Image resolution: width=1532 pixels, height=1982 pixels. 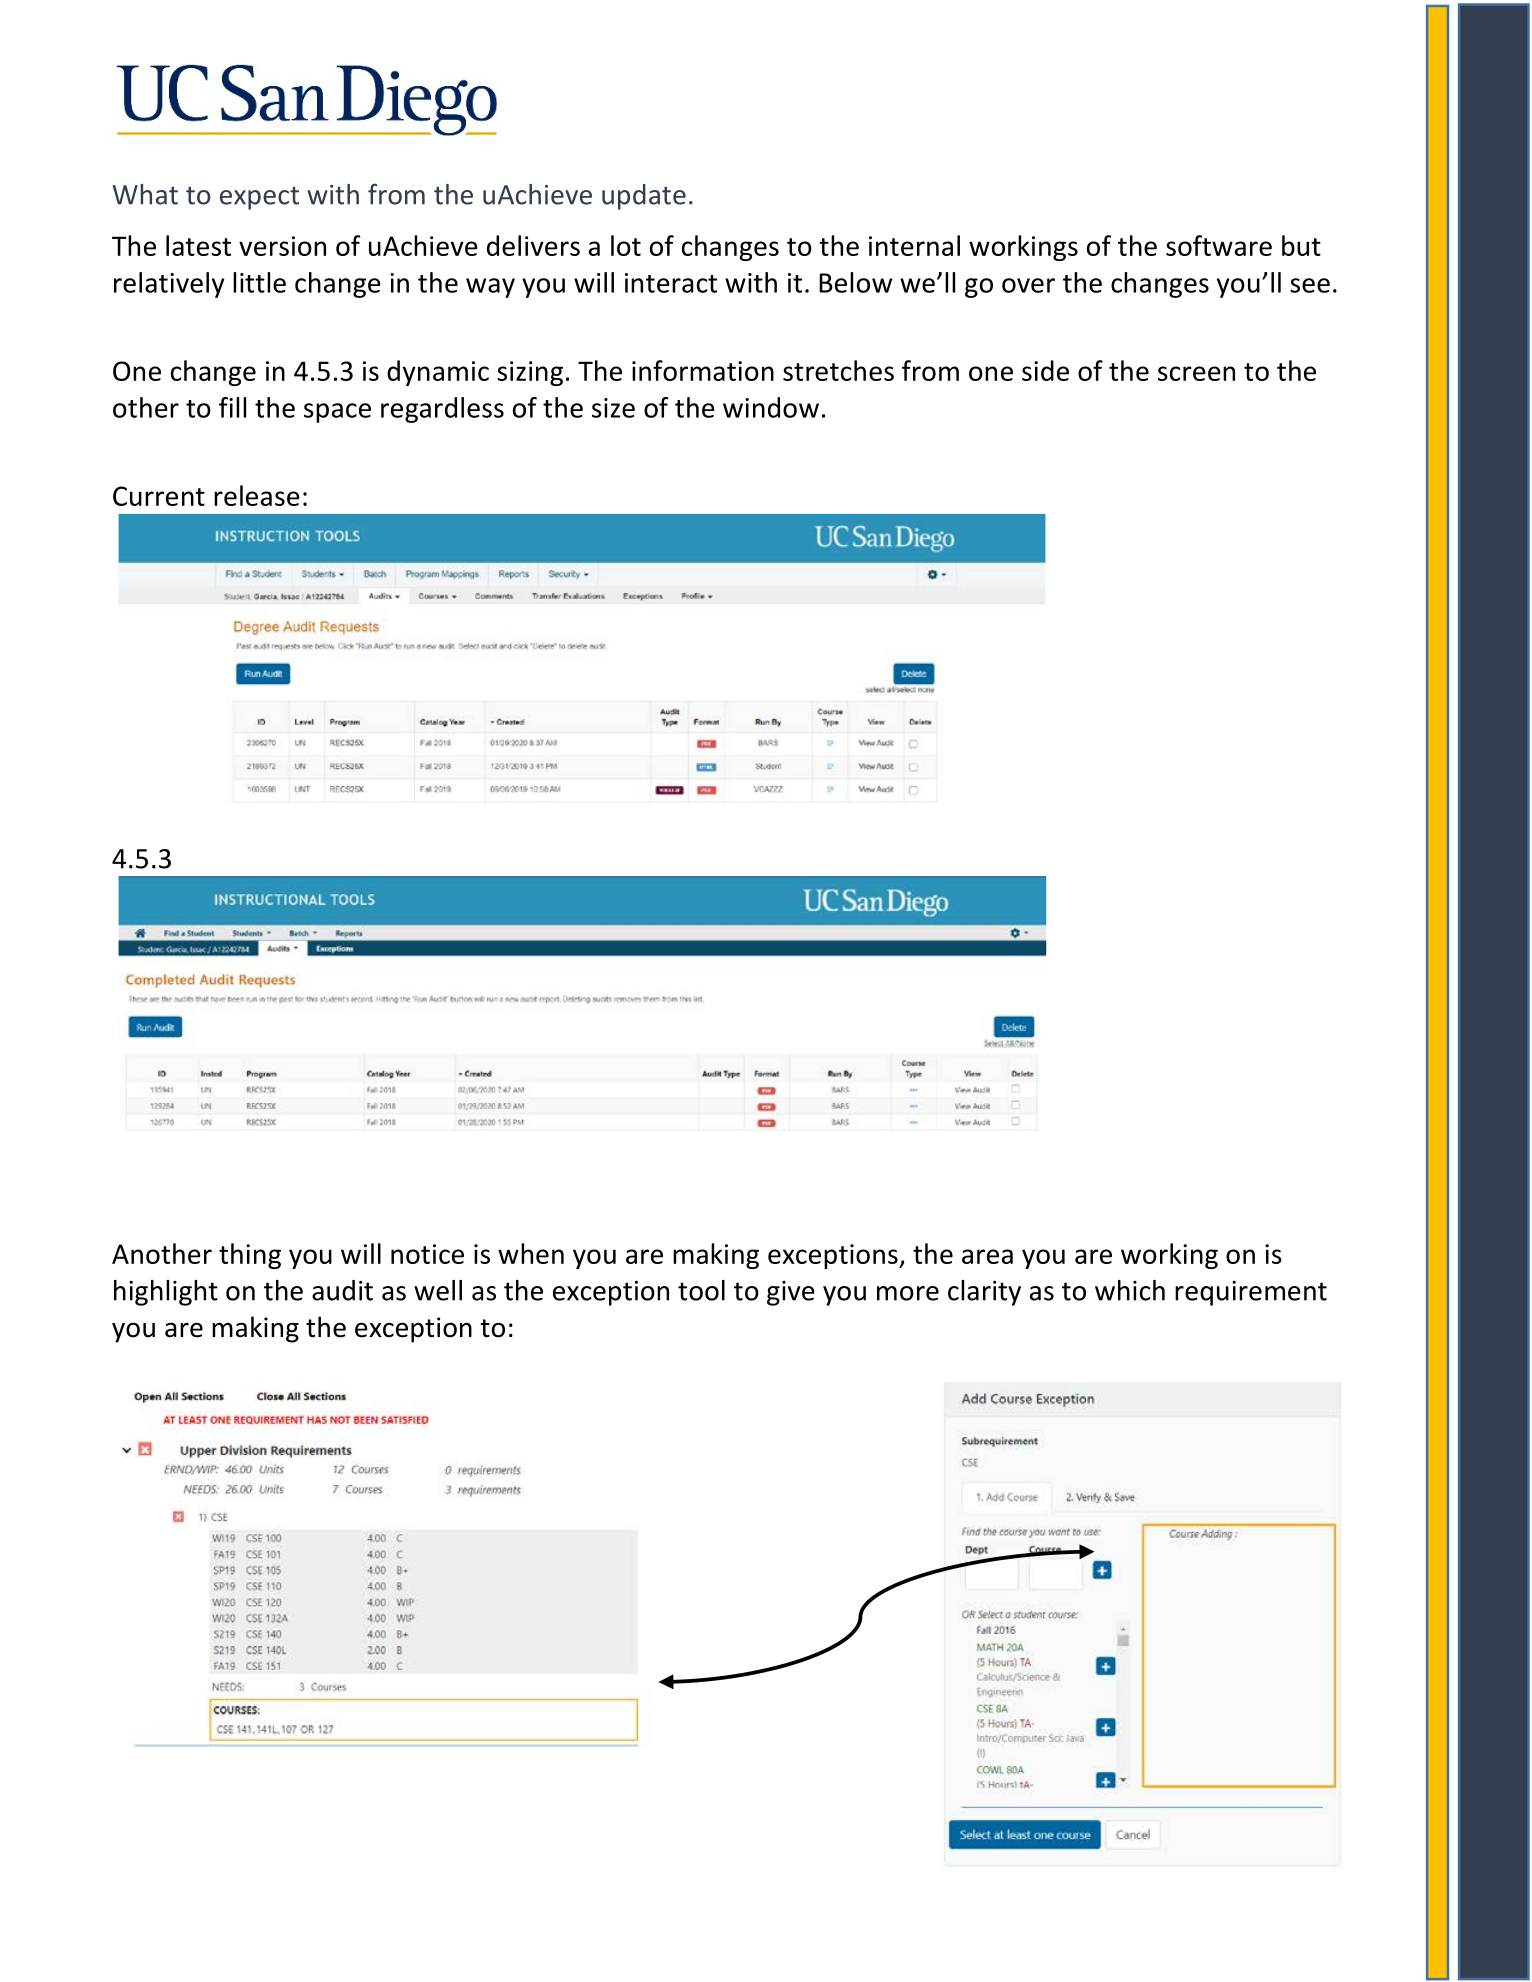 I want to click on area, so click(x=987, y=1256).
